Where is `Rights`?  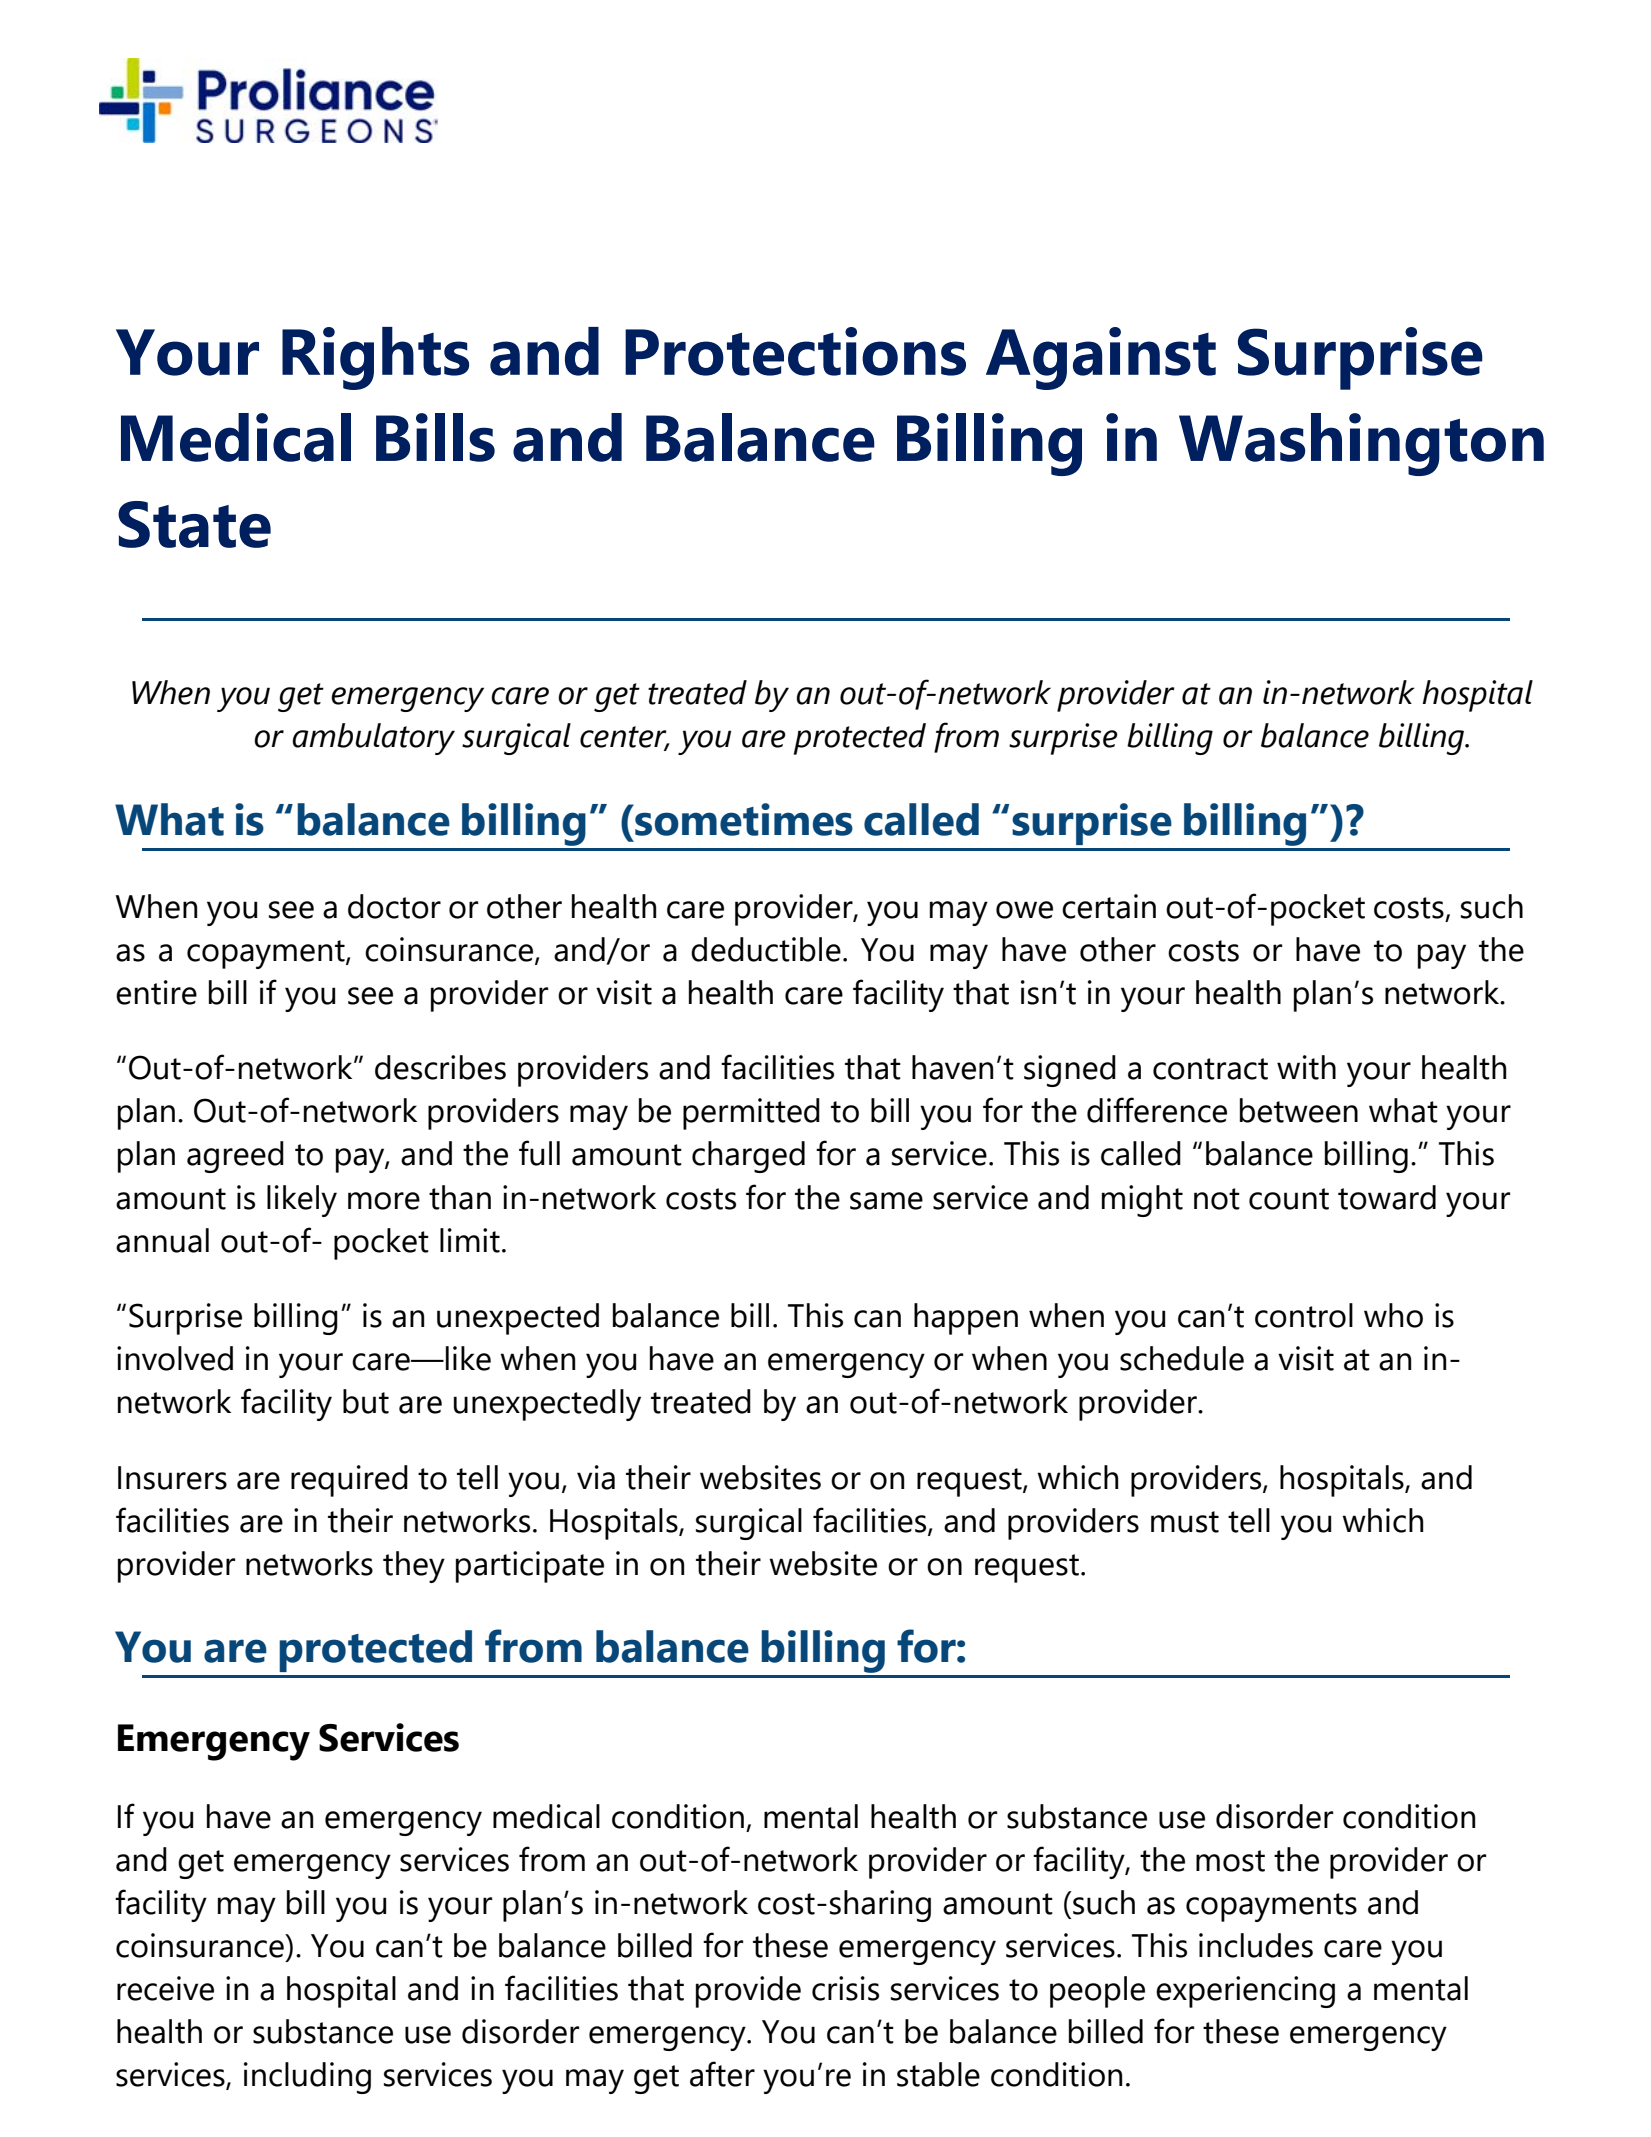
Rights is located at coordinates (375, 358).
